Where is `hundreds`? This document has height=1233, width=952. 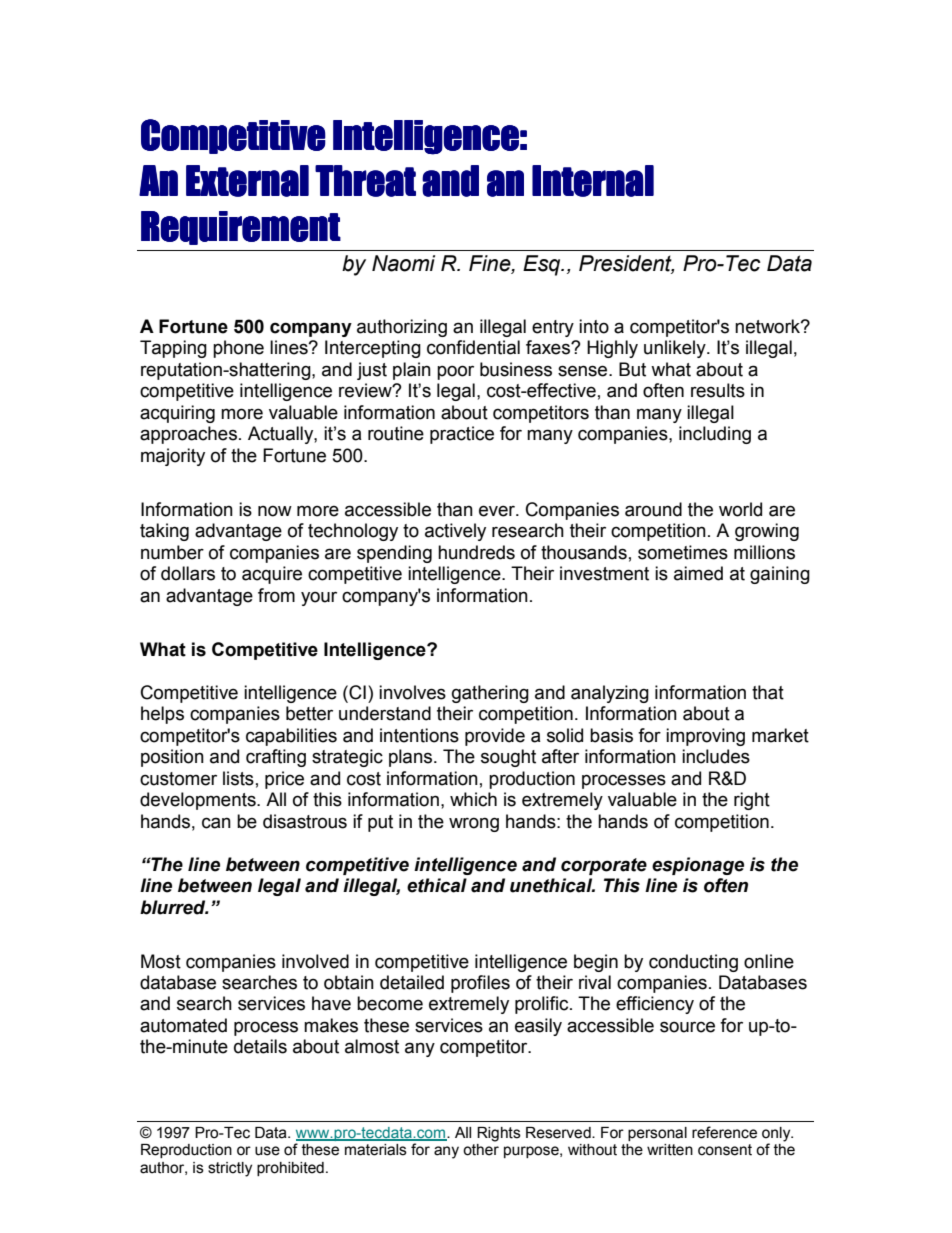 hundreds is located at coordinates (476, 552).
